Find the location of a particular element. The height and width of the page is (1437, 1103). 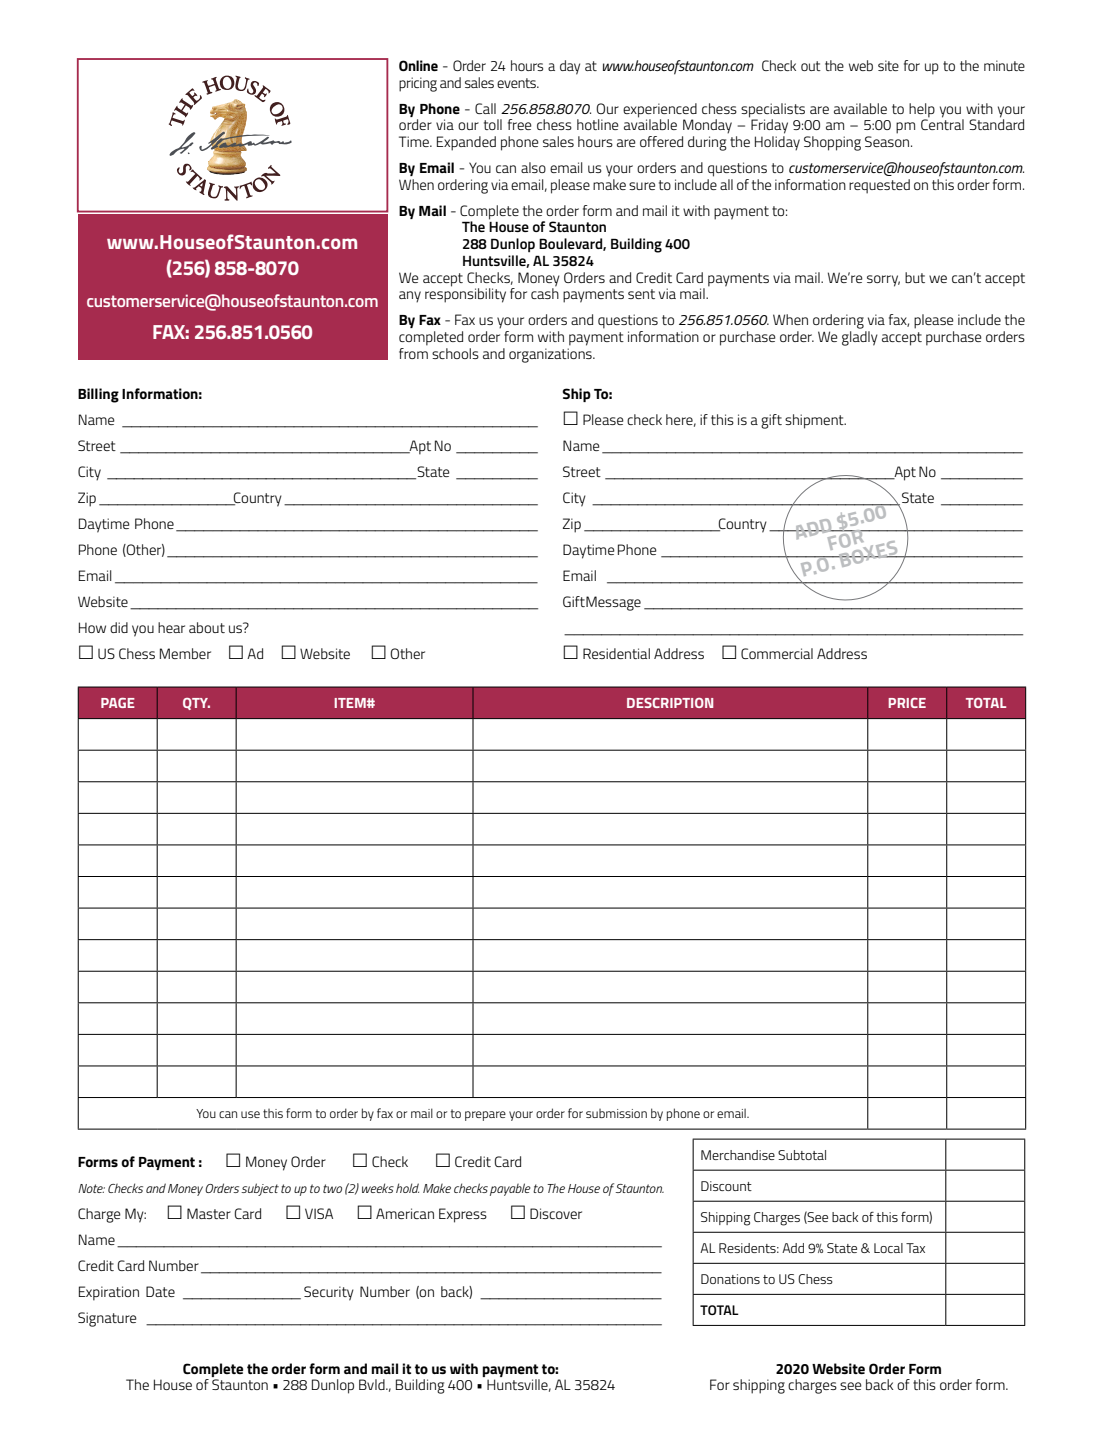

Discover is located at coordinates (556, 1213).
